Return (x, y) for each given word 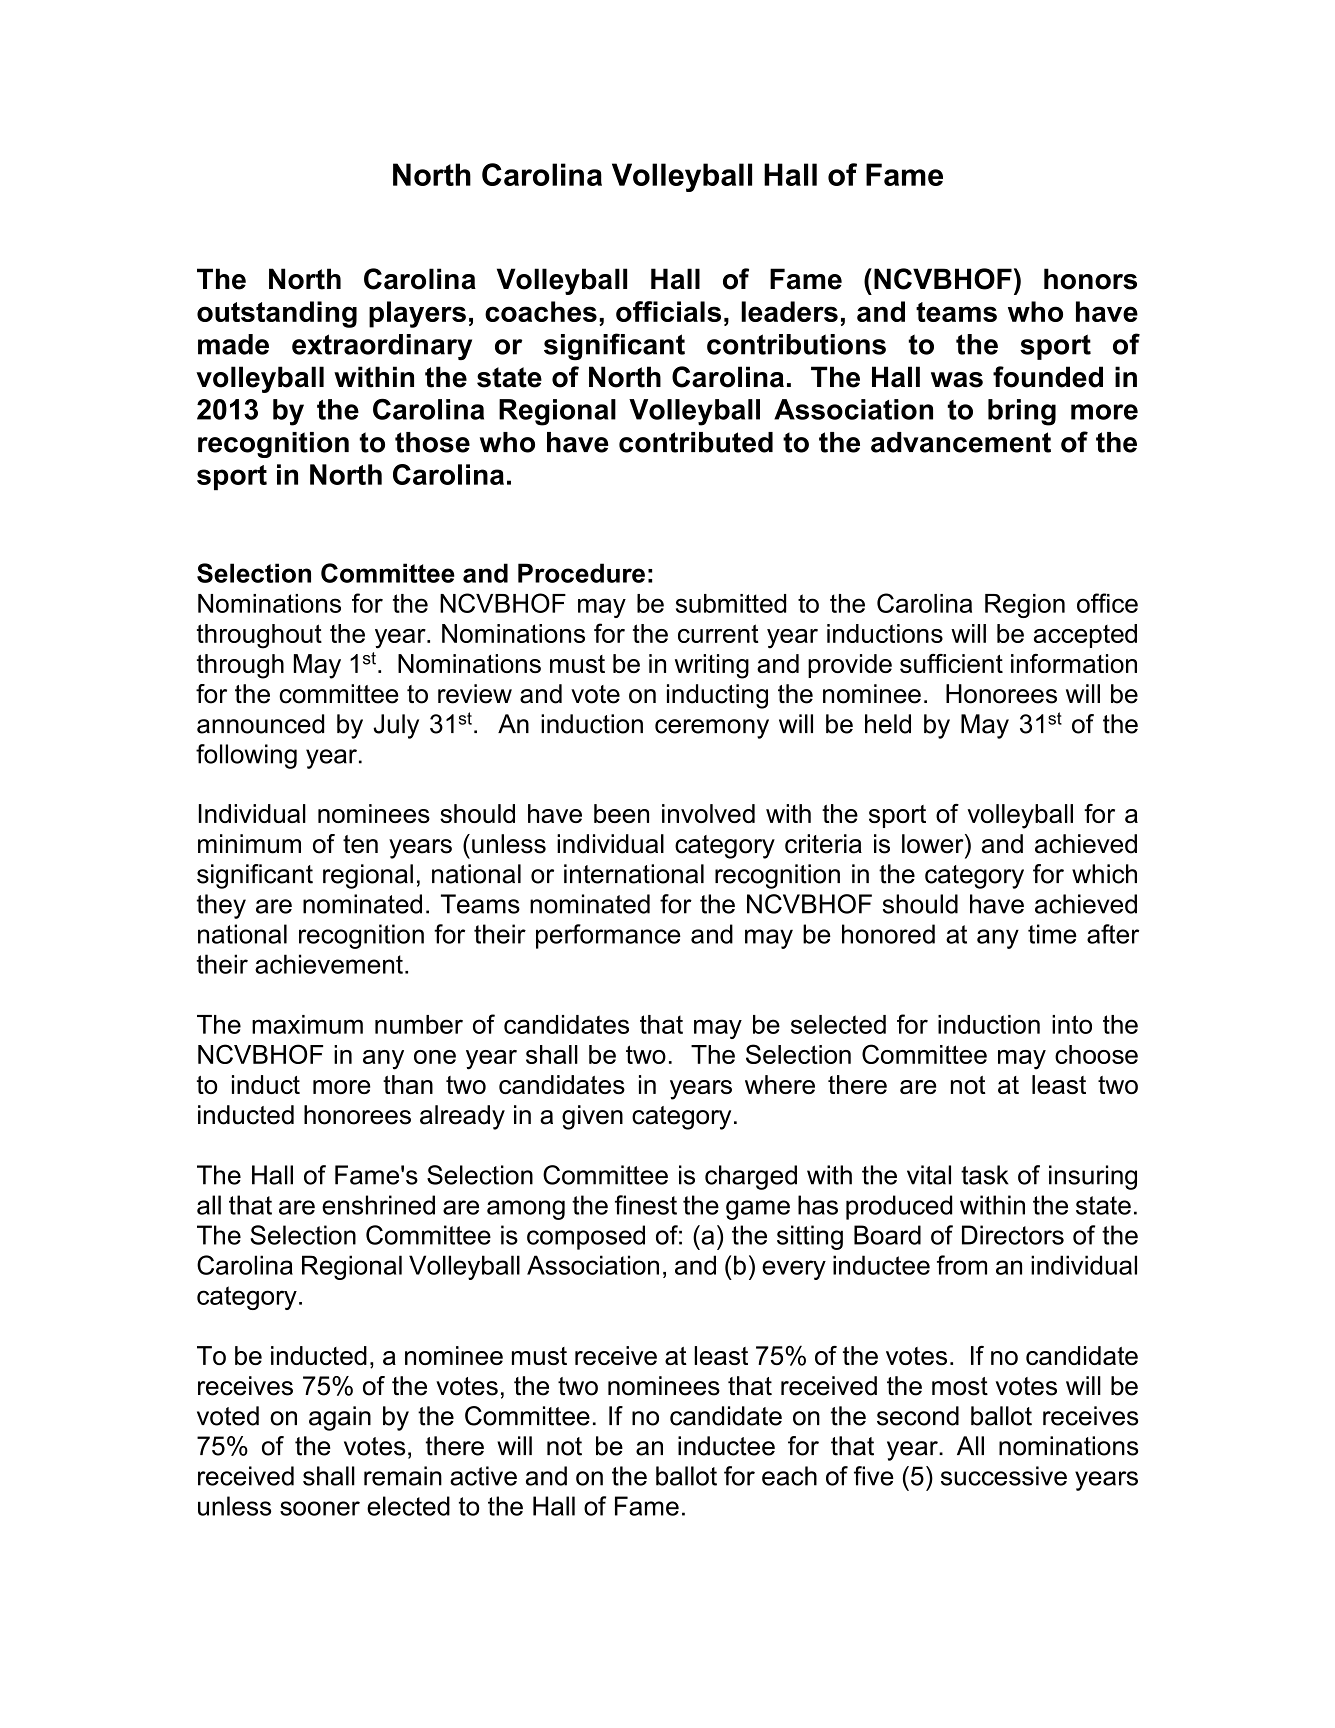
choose (1096, 1054)
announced (260, 724)
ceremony (712, 729)
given (592, 1117)
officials (668, 311)
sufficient (951, 663)
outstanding (277, 314)
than (408, 1084)
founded (1048, 377)
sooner (320, 1508)
